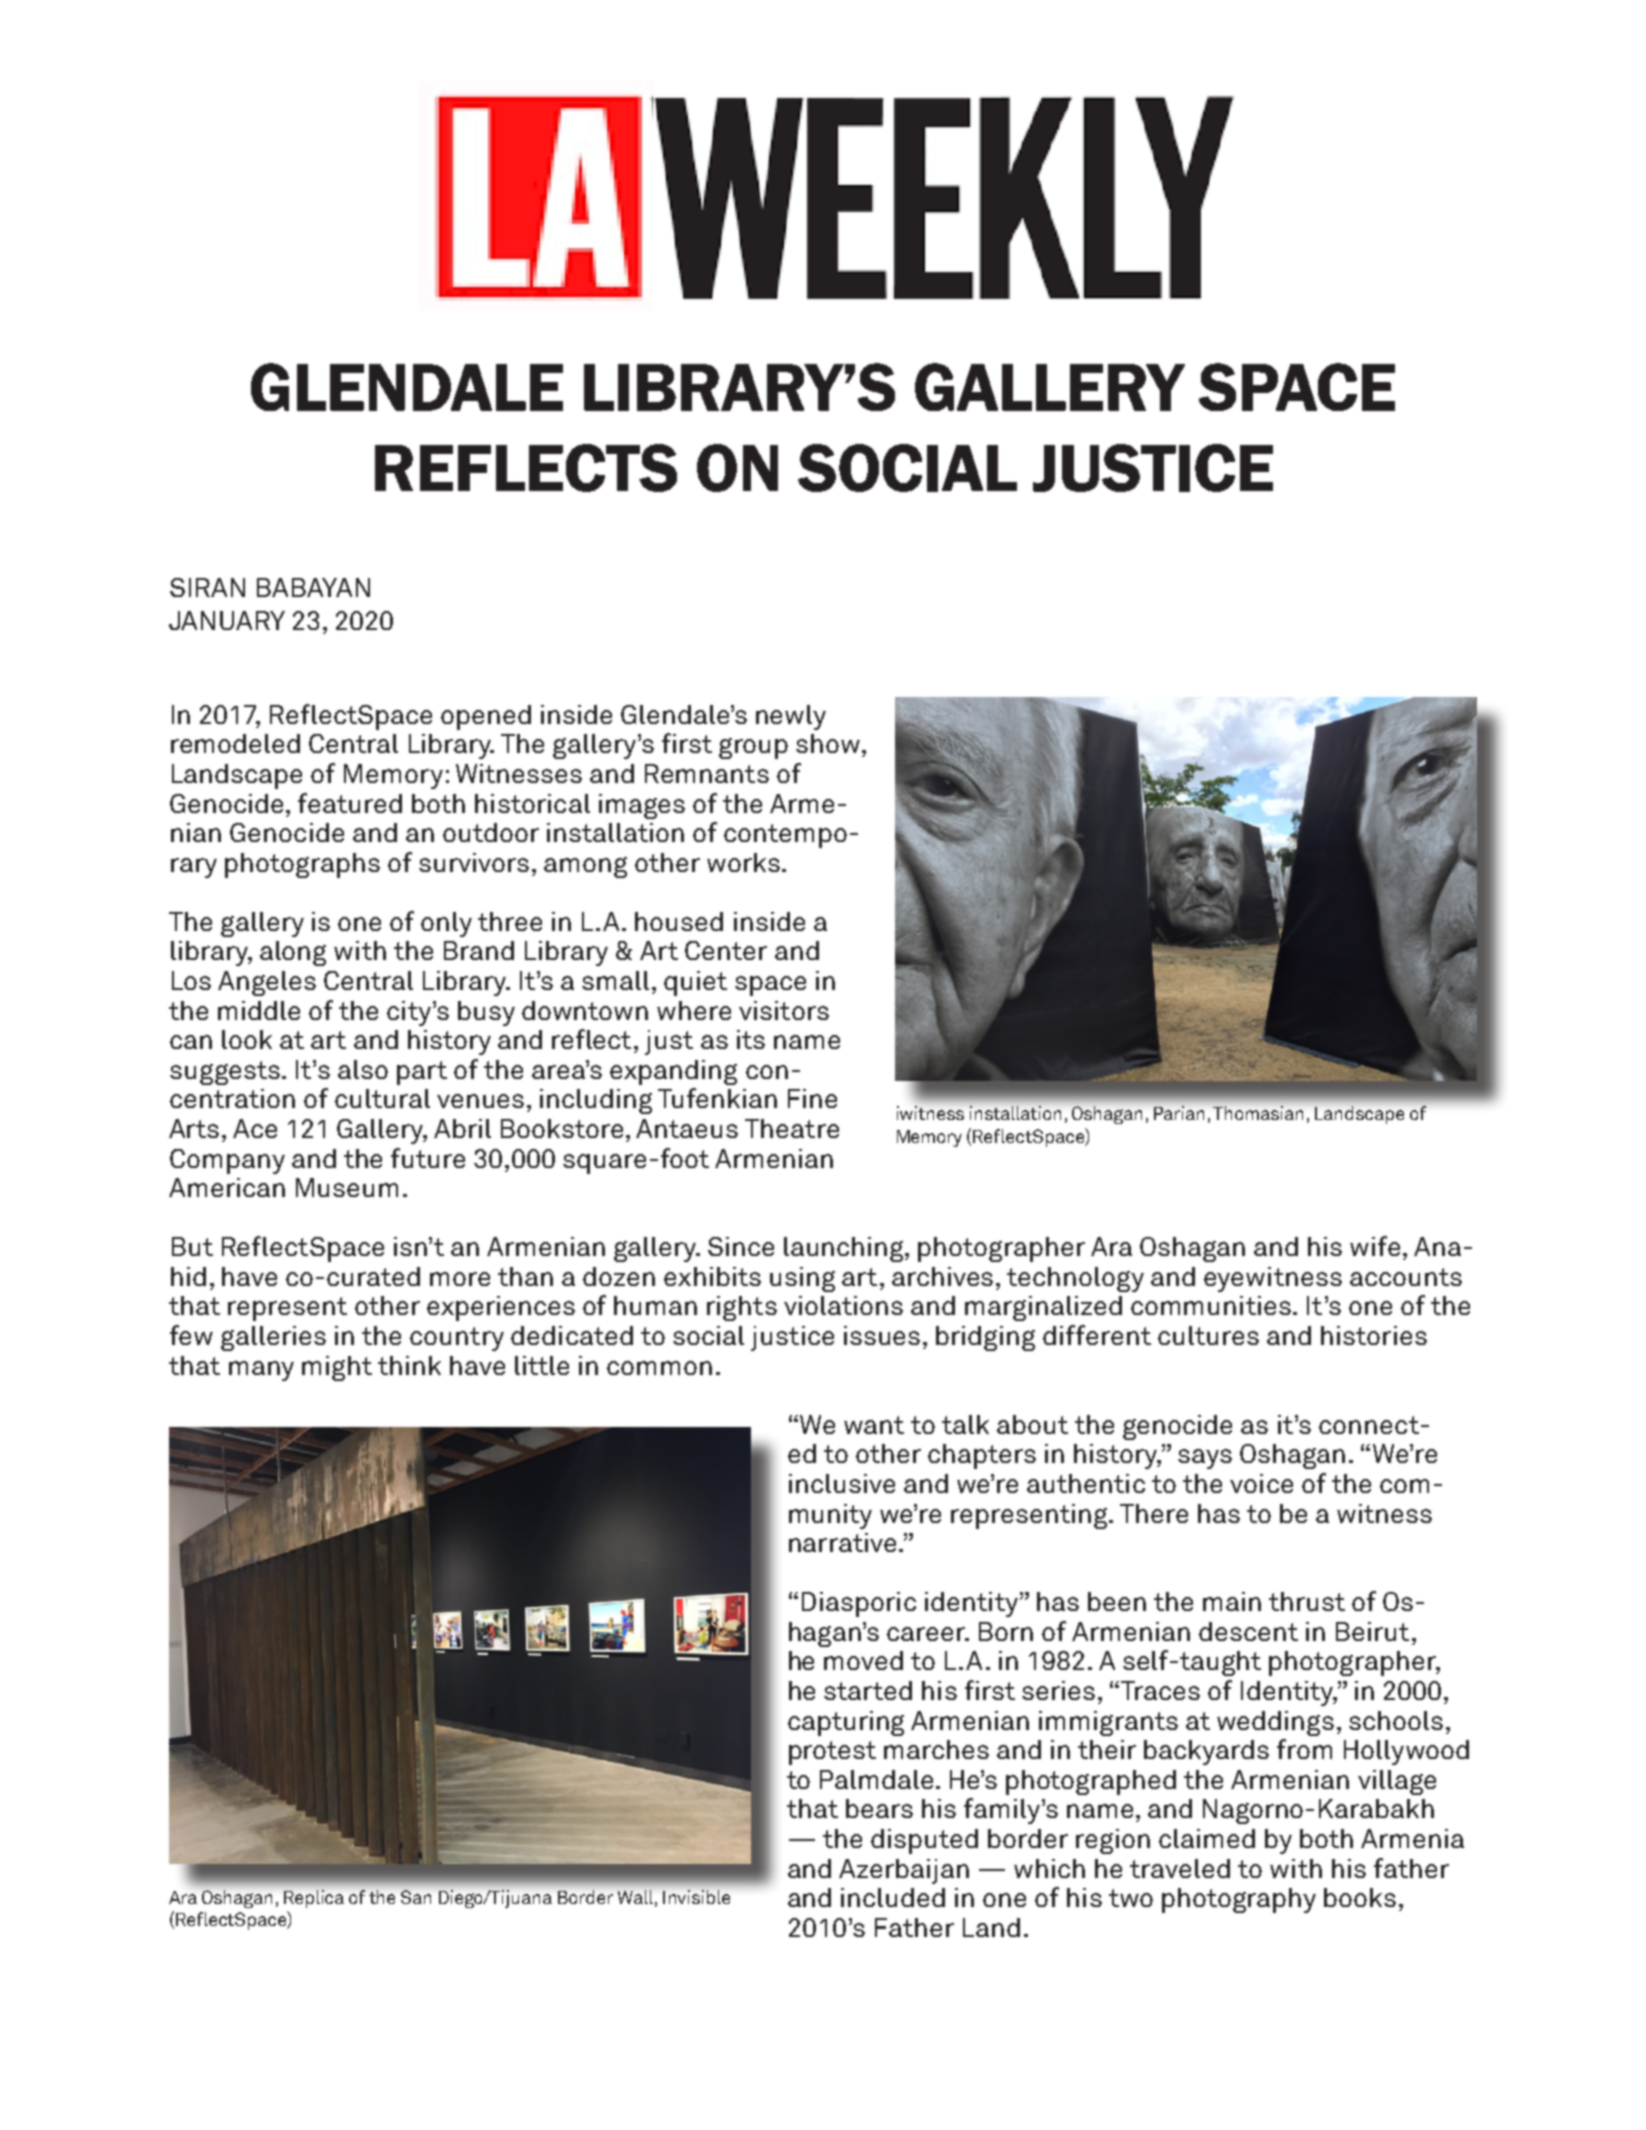 The width and height of the document is (1646, 2130). Describe the element at coordinates (460, 1279) in the document. I see `more` at that location.
